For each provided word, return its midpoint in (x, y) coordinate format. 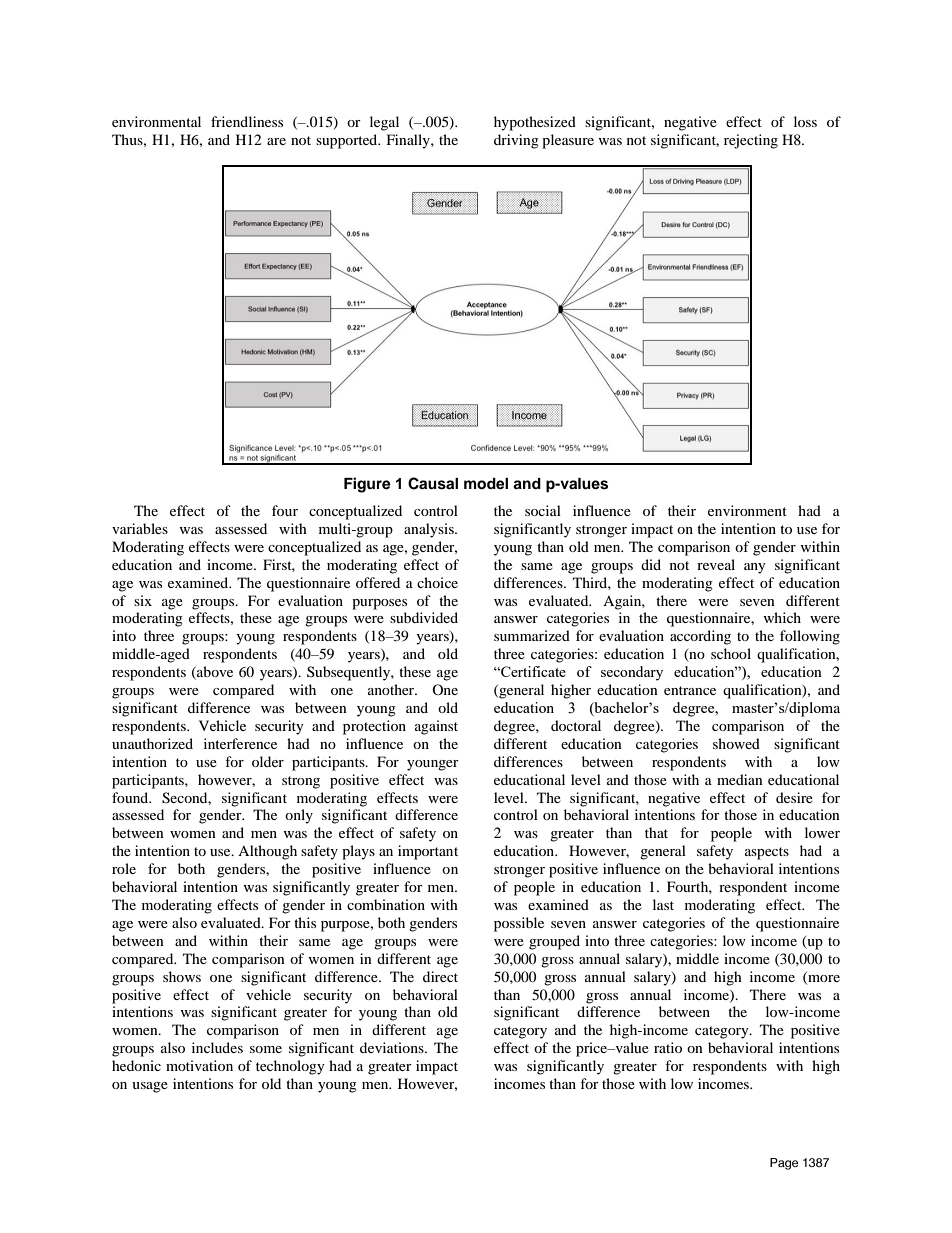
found (131, 797)
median (740, 779)
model (486, 484)
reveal (716, 564)
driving (516, 141)
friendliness (247, 121)
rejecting (751, 141)
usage (150, 1087)
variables (140, 528)
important (428, 852)
